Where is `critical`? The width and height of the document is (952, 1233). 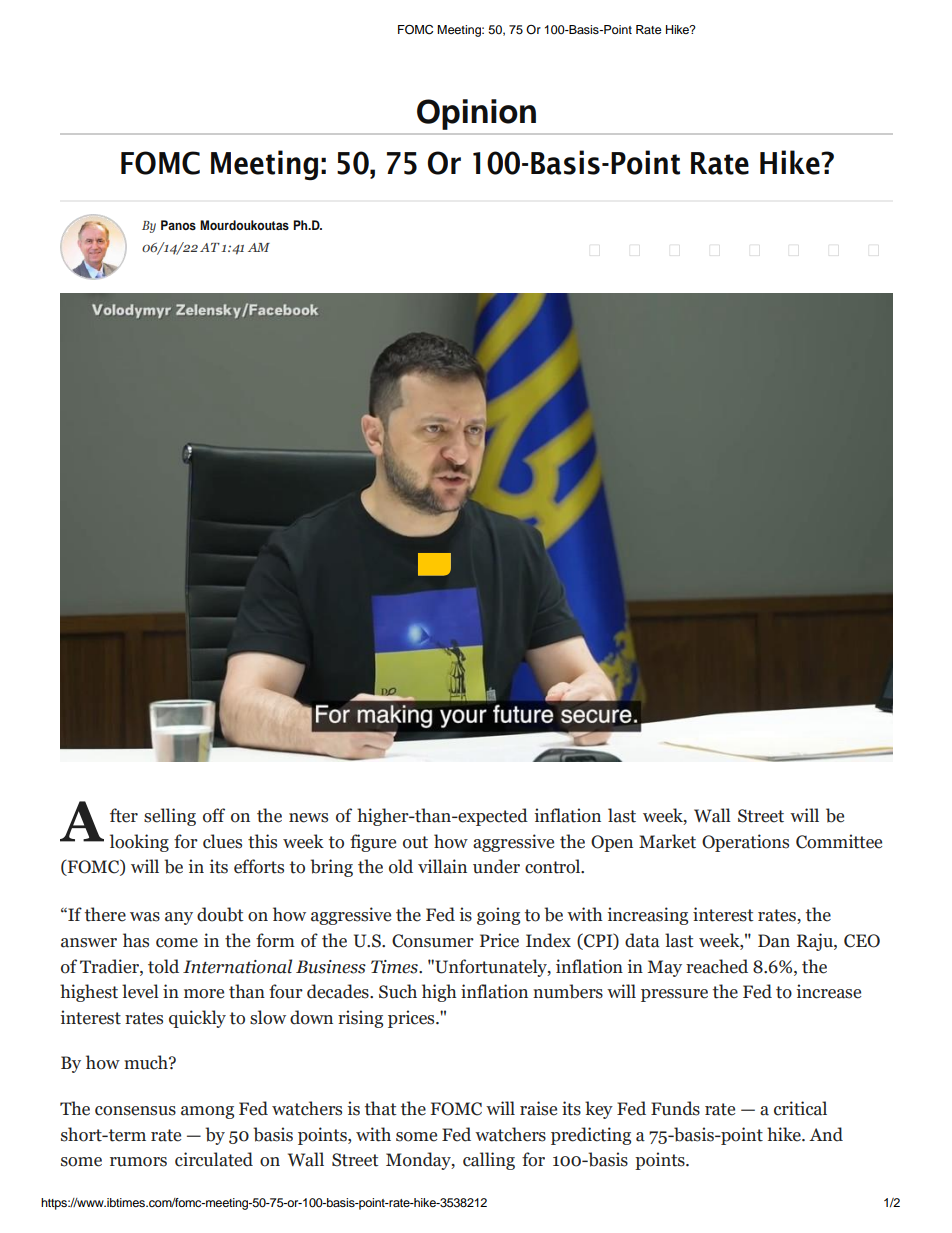 critical is located at coordinates (800, 1108).
